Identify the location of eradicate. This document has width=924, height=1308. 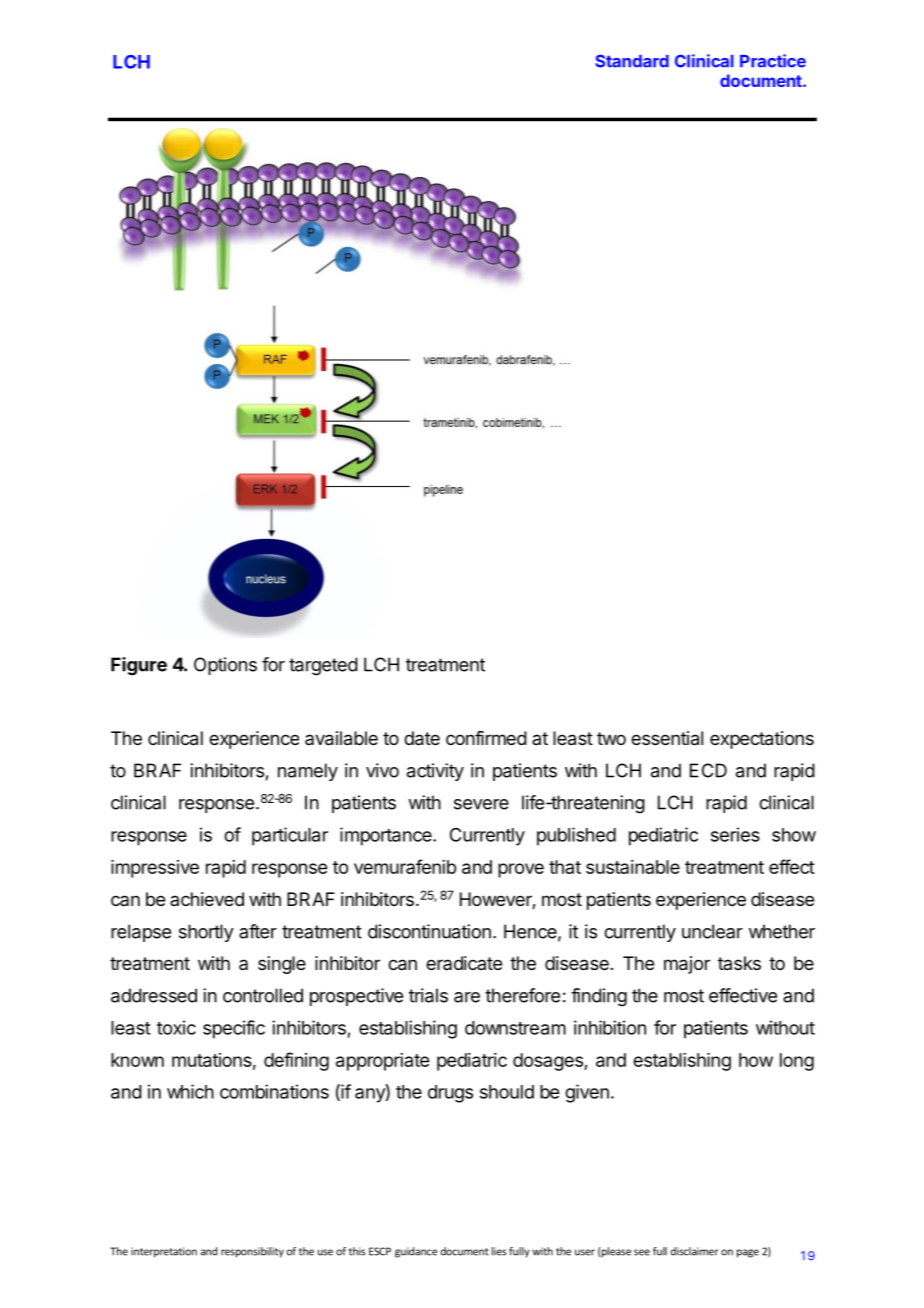
(464, 963).
